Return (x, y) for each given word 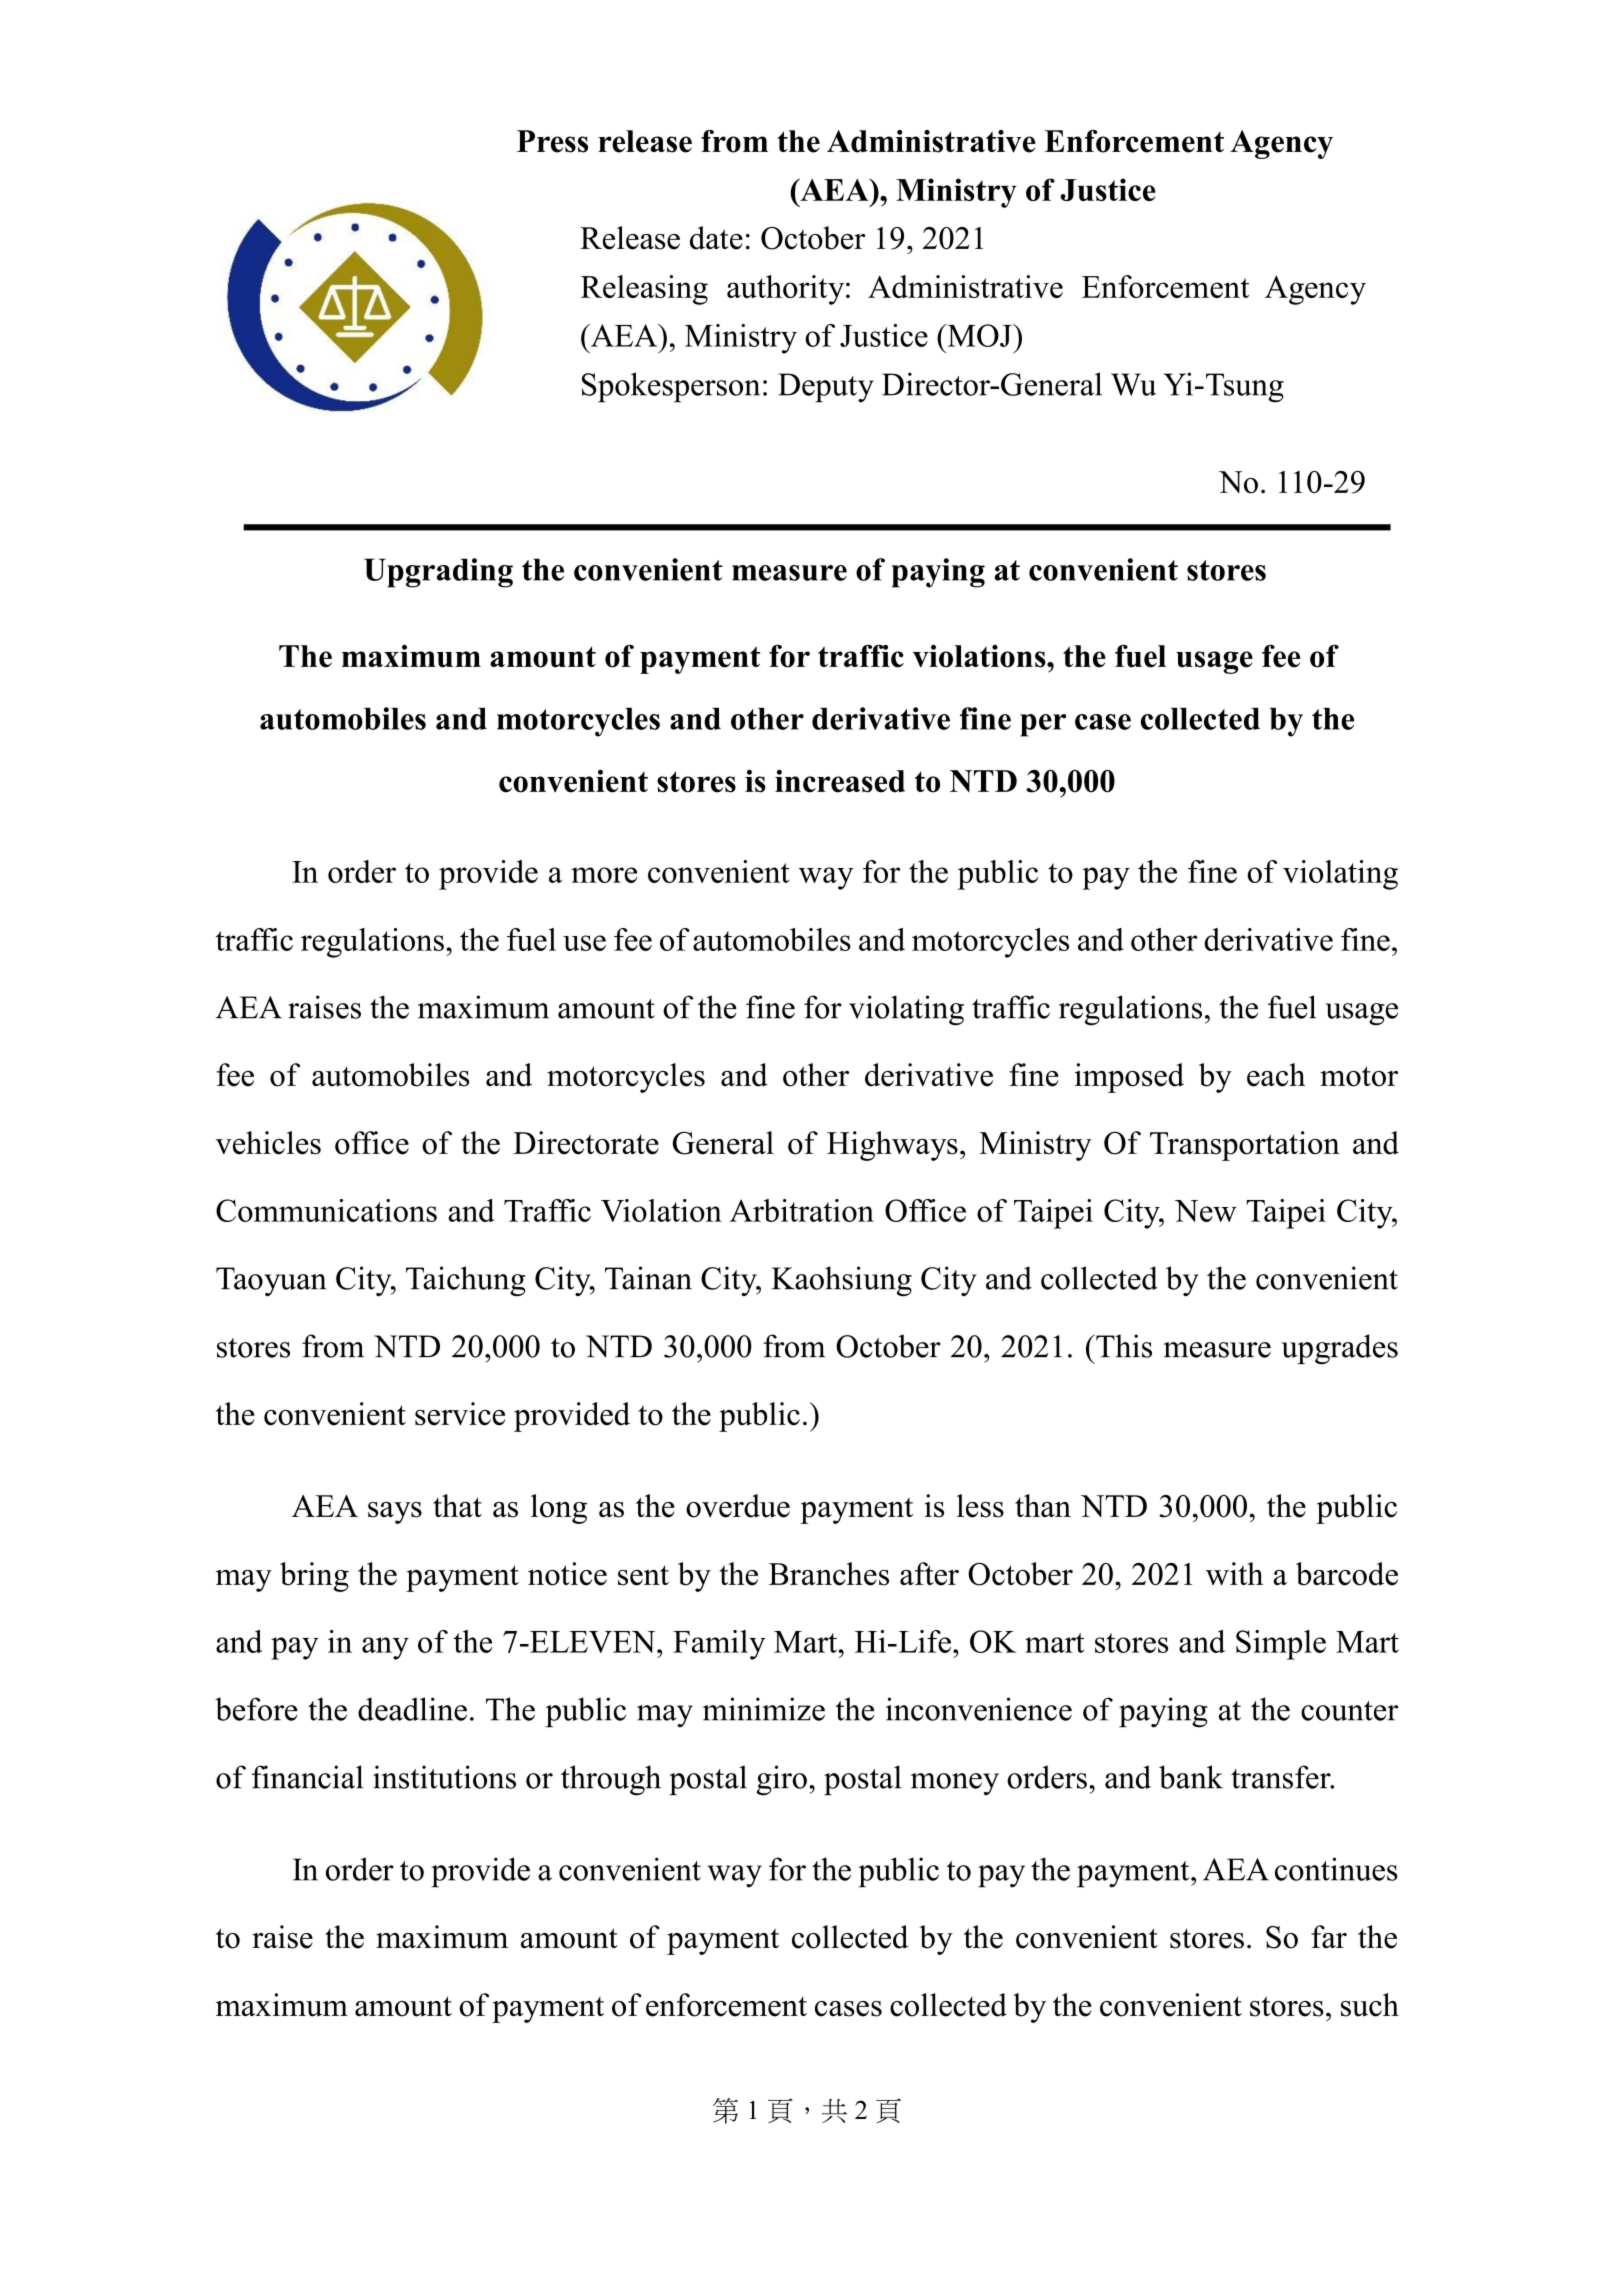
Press (552, 141)
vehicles (268, 1143)
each (1276, 1075)
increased (840, 781)
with (1234, 1574)
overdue (738, 1506)
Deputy (826, 388)
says (395, 1513)
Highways (892, 1146)
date (716, 238)
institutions (444, 1777)
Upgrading (438, 573)
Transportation (1245, 1146)
